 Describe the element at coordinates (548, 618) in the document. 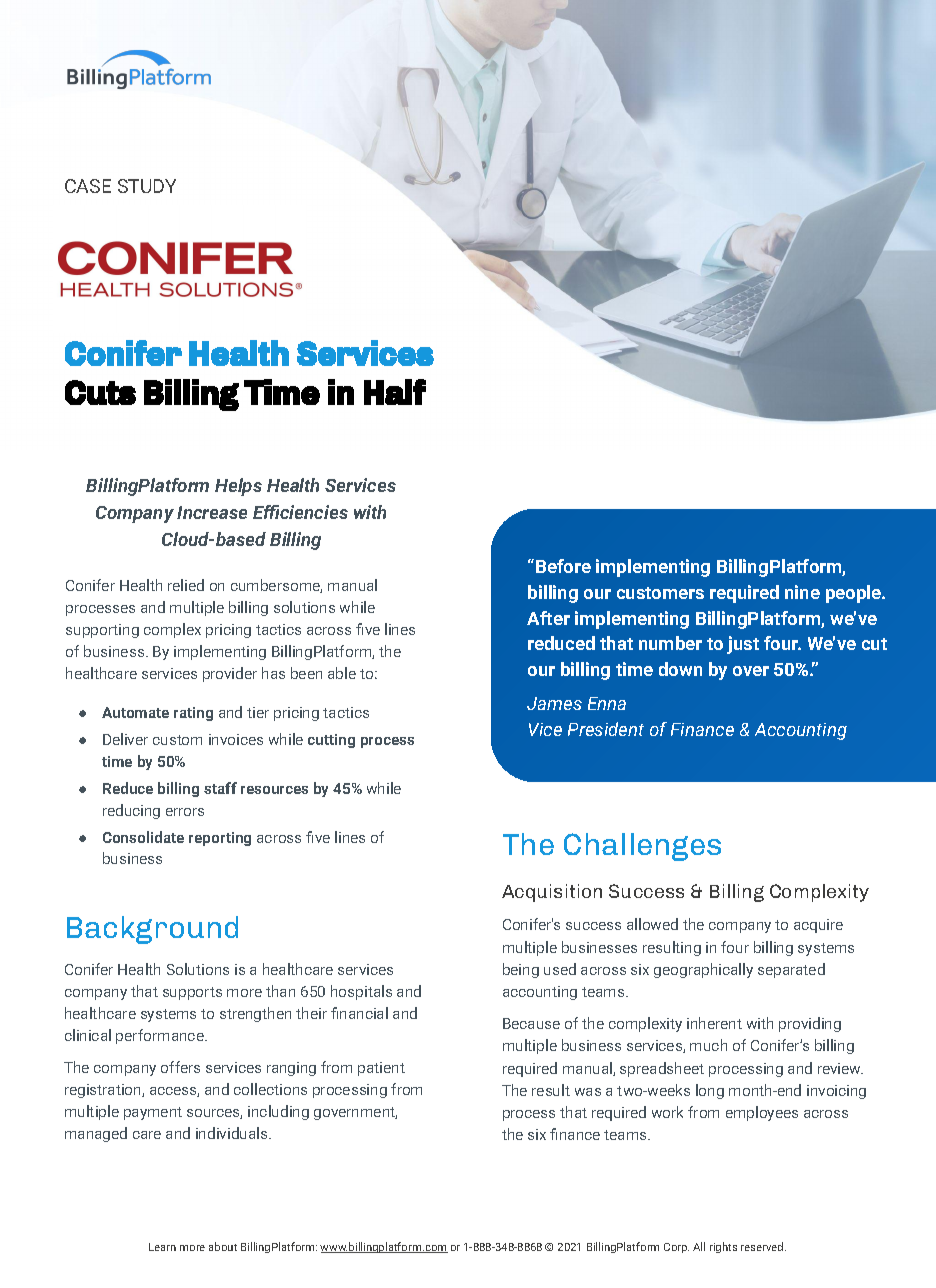

I see `After` at that location.
